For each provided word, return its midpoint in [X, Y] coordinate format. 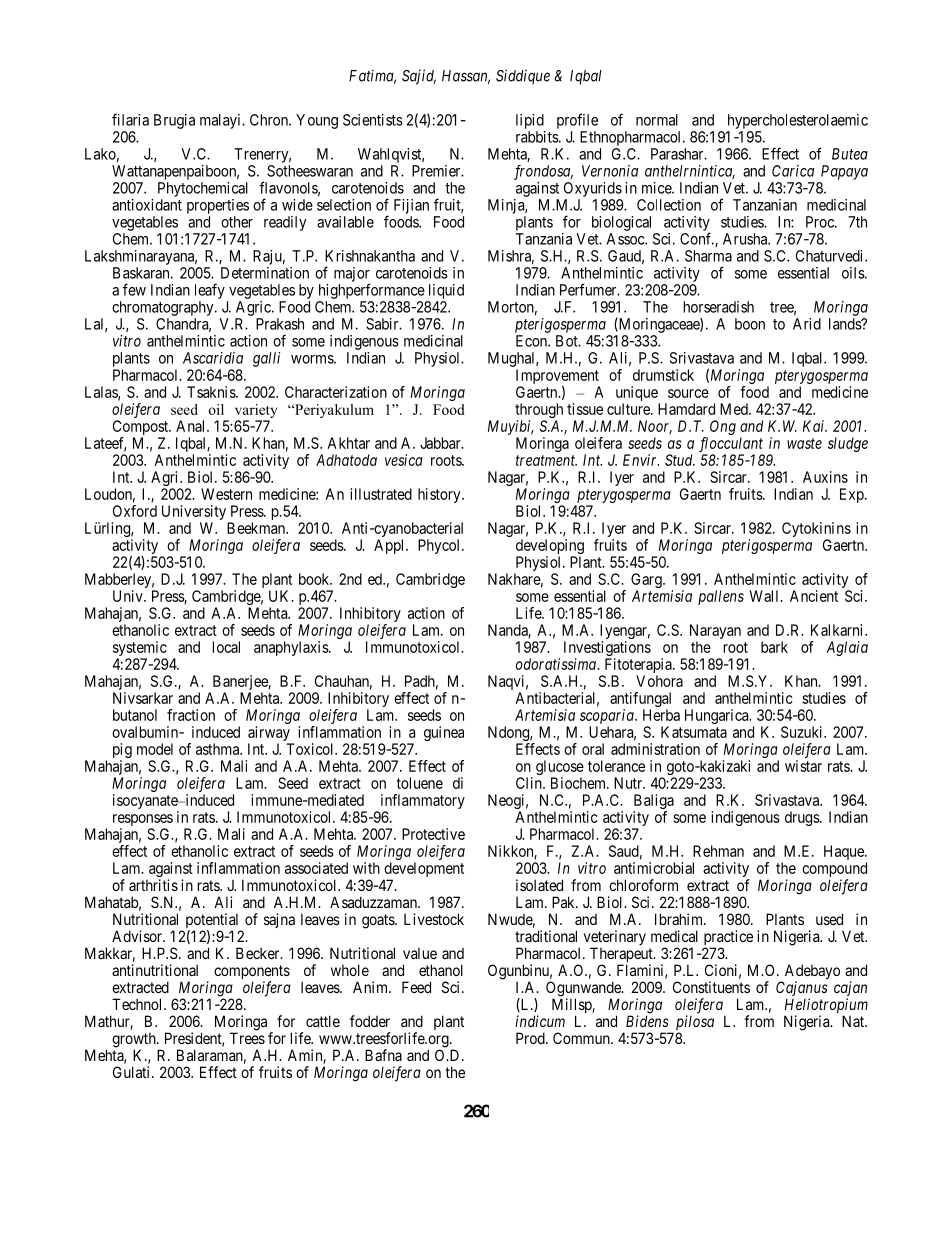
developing [550, 548]
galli [266, 359]
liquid [446, 291]
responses [143, 821]
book [315, 579]
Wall [766, 596]
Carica [793, 171]
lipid [530, 121]
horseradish [719, 307]
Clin [530, 783]
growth [135, 1041]
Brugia [174, 121]
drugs [803, 818]
